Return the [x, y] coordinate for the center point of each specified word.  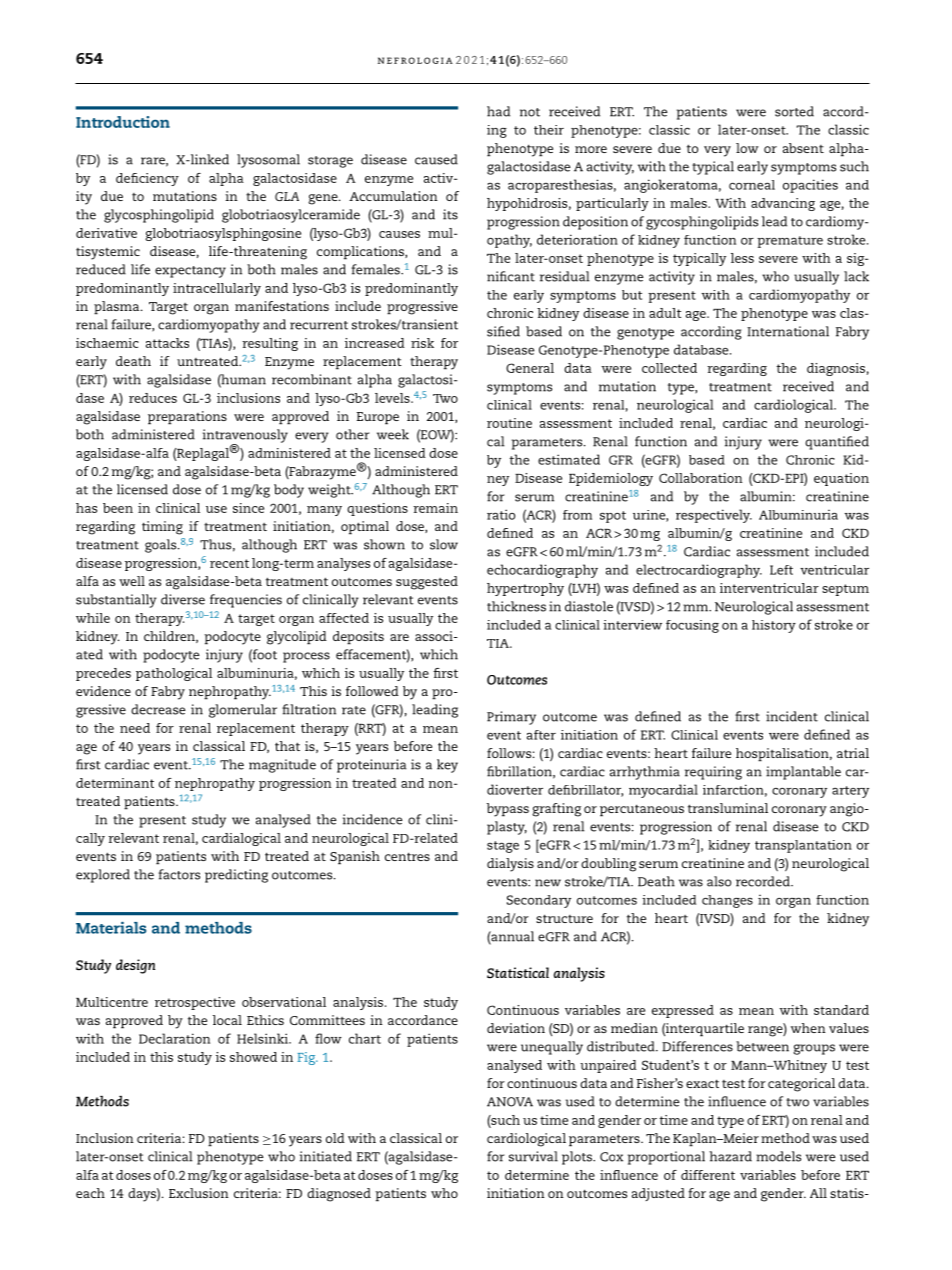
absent [803, 148]
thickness [516, 606]
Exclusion [199, 1193]
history [774, 626]
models [778, 1156]
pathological [174, 674]
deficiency [147, 179]
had [498, 111]
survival [533, 1156]
